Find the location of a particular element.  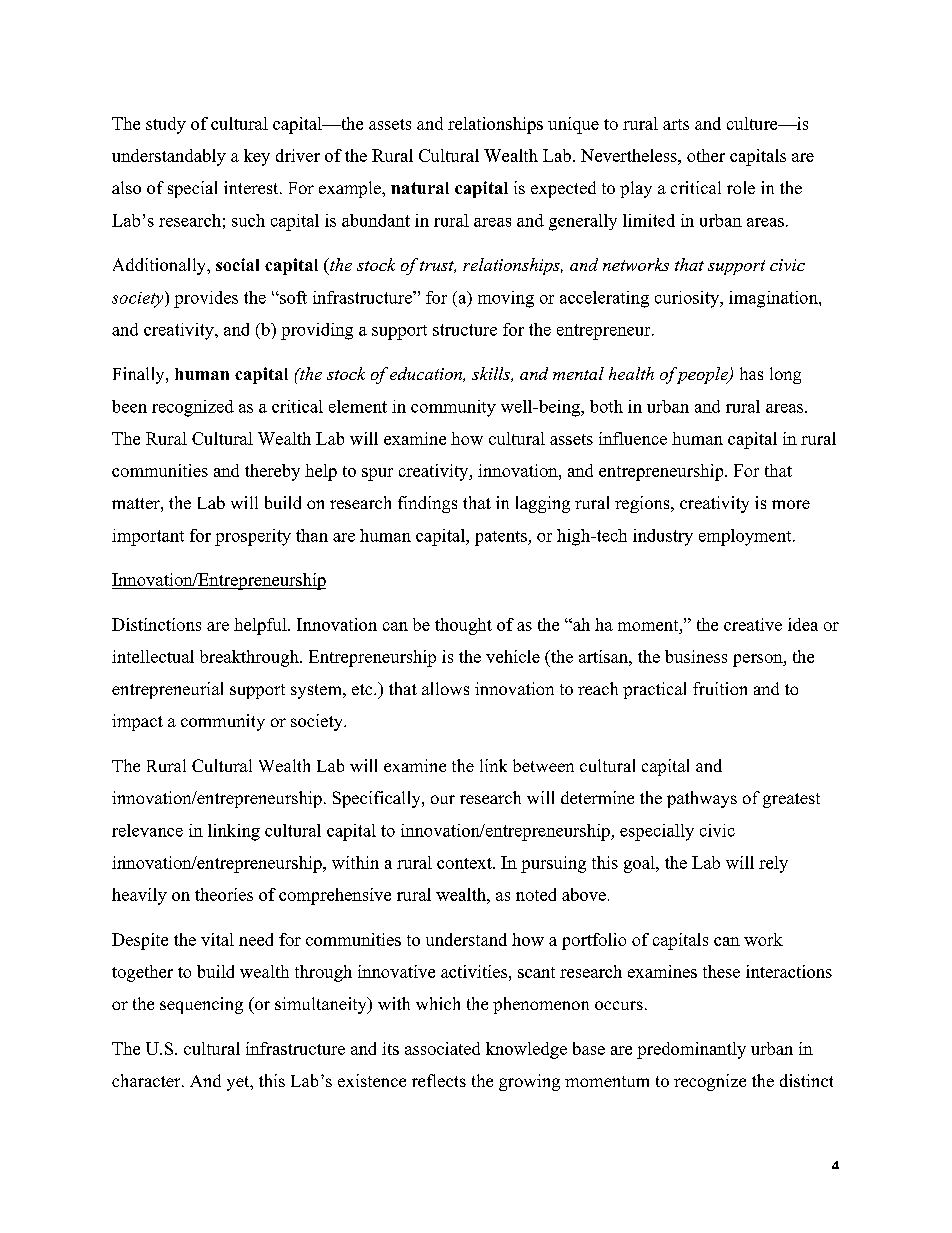

natural is located at coordinates (420, 188).
